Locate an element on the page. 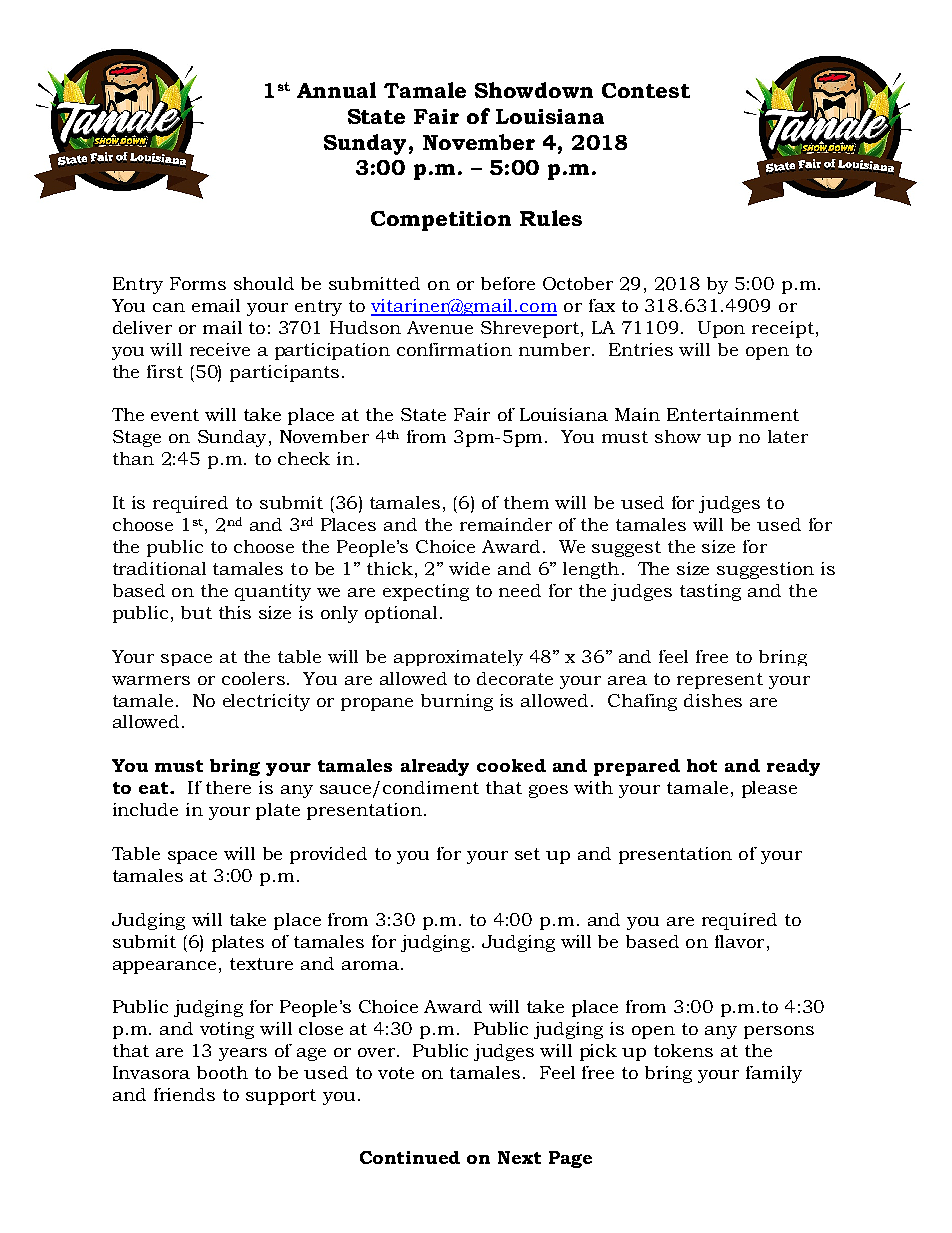  friends is located at coordinates (184, 1094).
